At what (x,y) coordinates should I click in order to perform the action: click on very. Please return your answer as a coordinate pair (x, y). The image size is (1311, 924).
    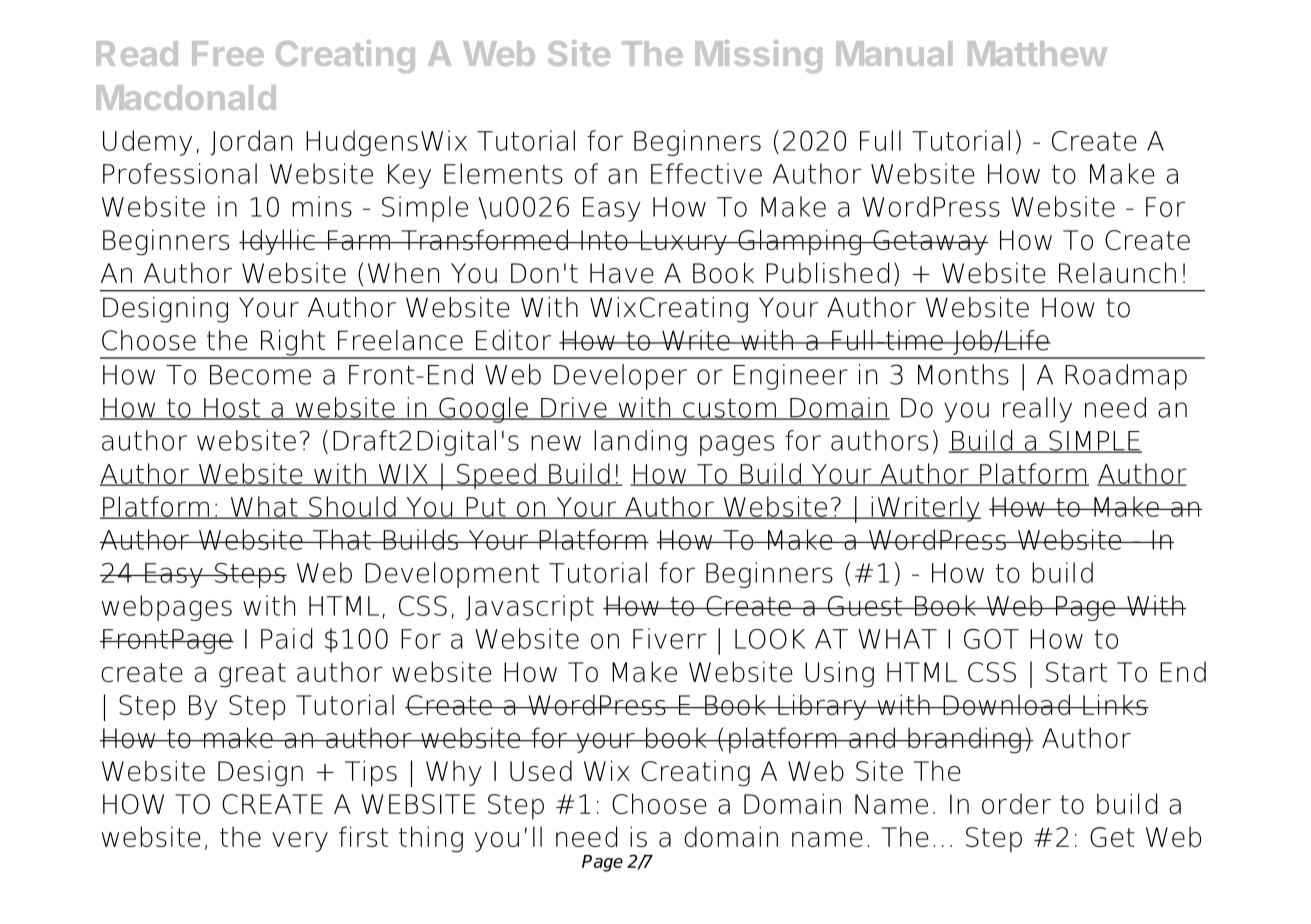
    Looking at the image, I should click on (300, 842).
